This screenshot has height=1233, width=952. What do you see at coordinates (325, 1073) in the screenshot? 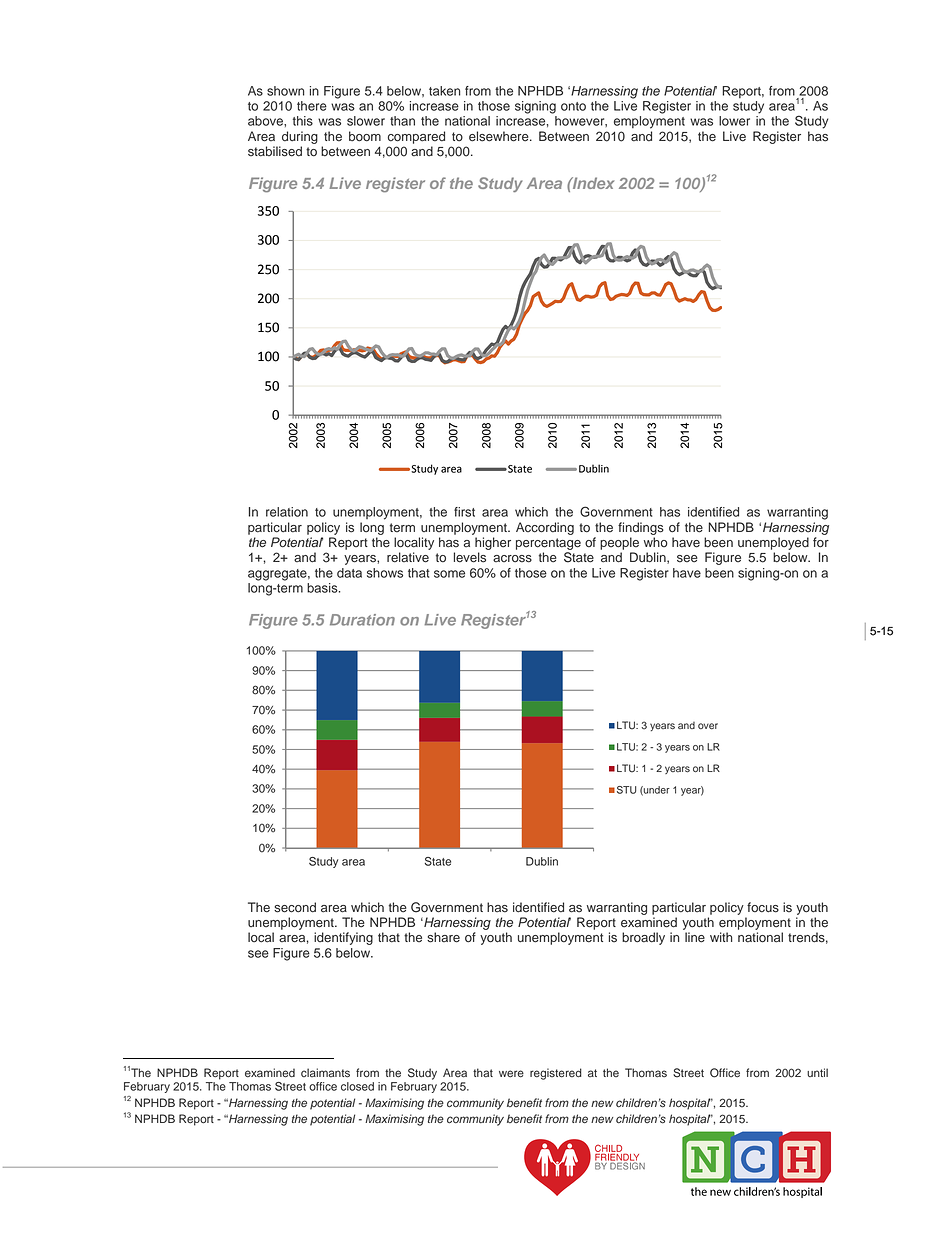
I see `claimants` at bounding box center [325, 1073].
